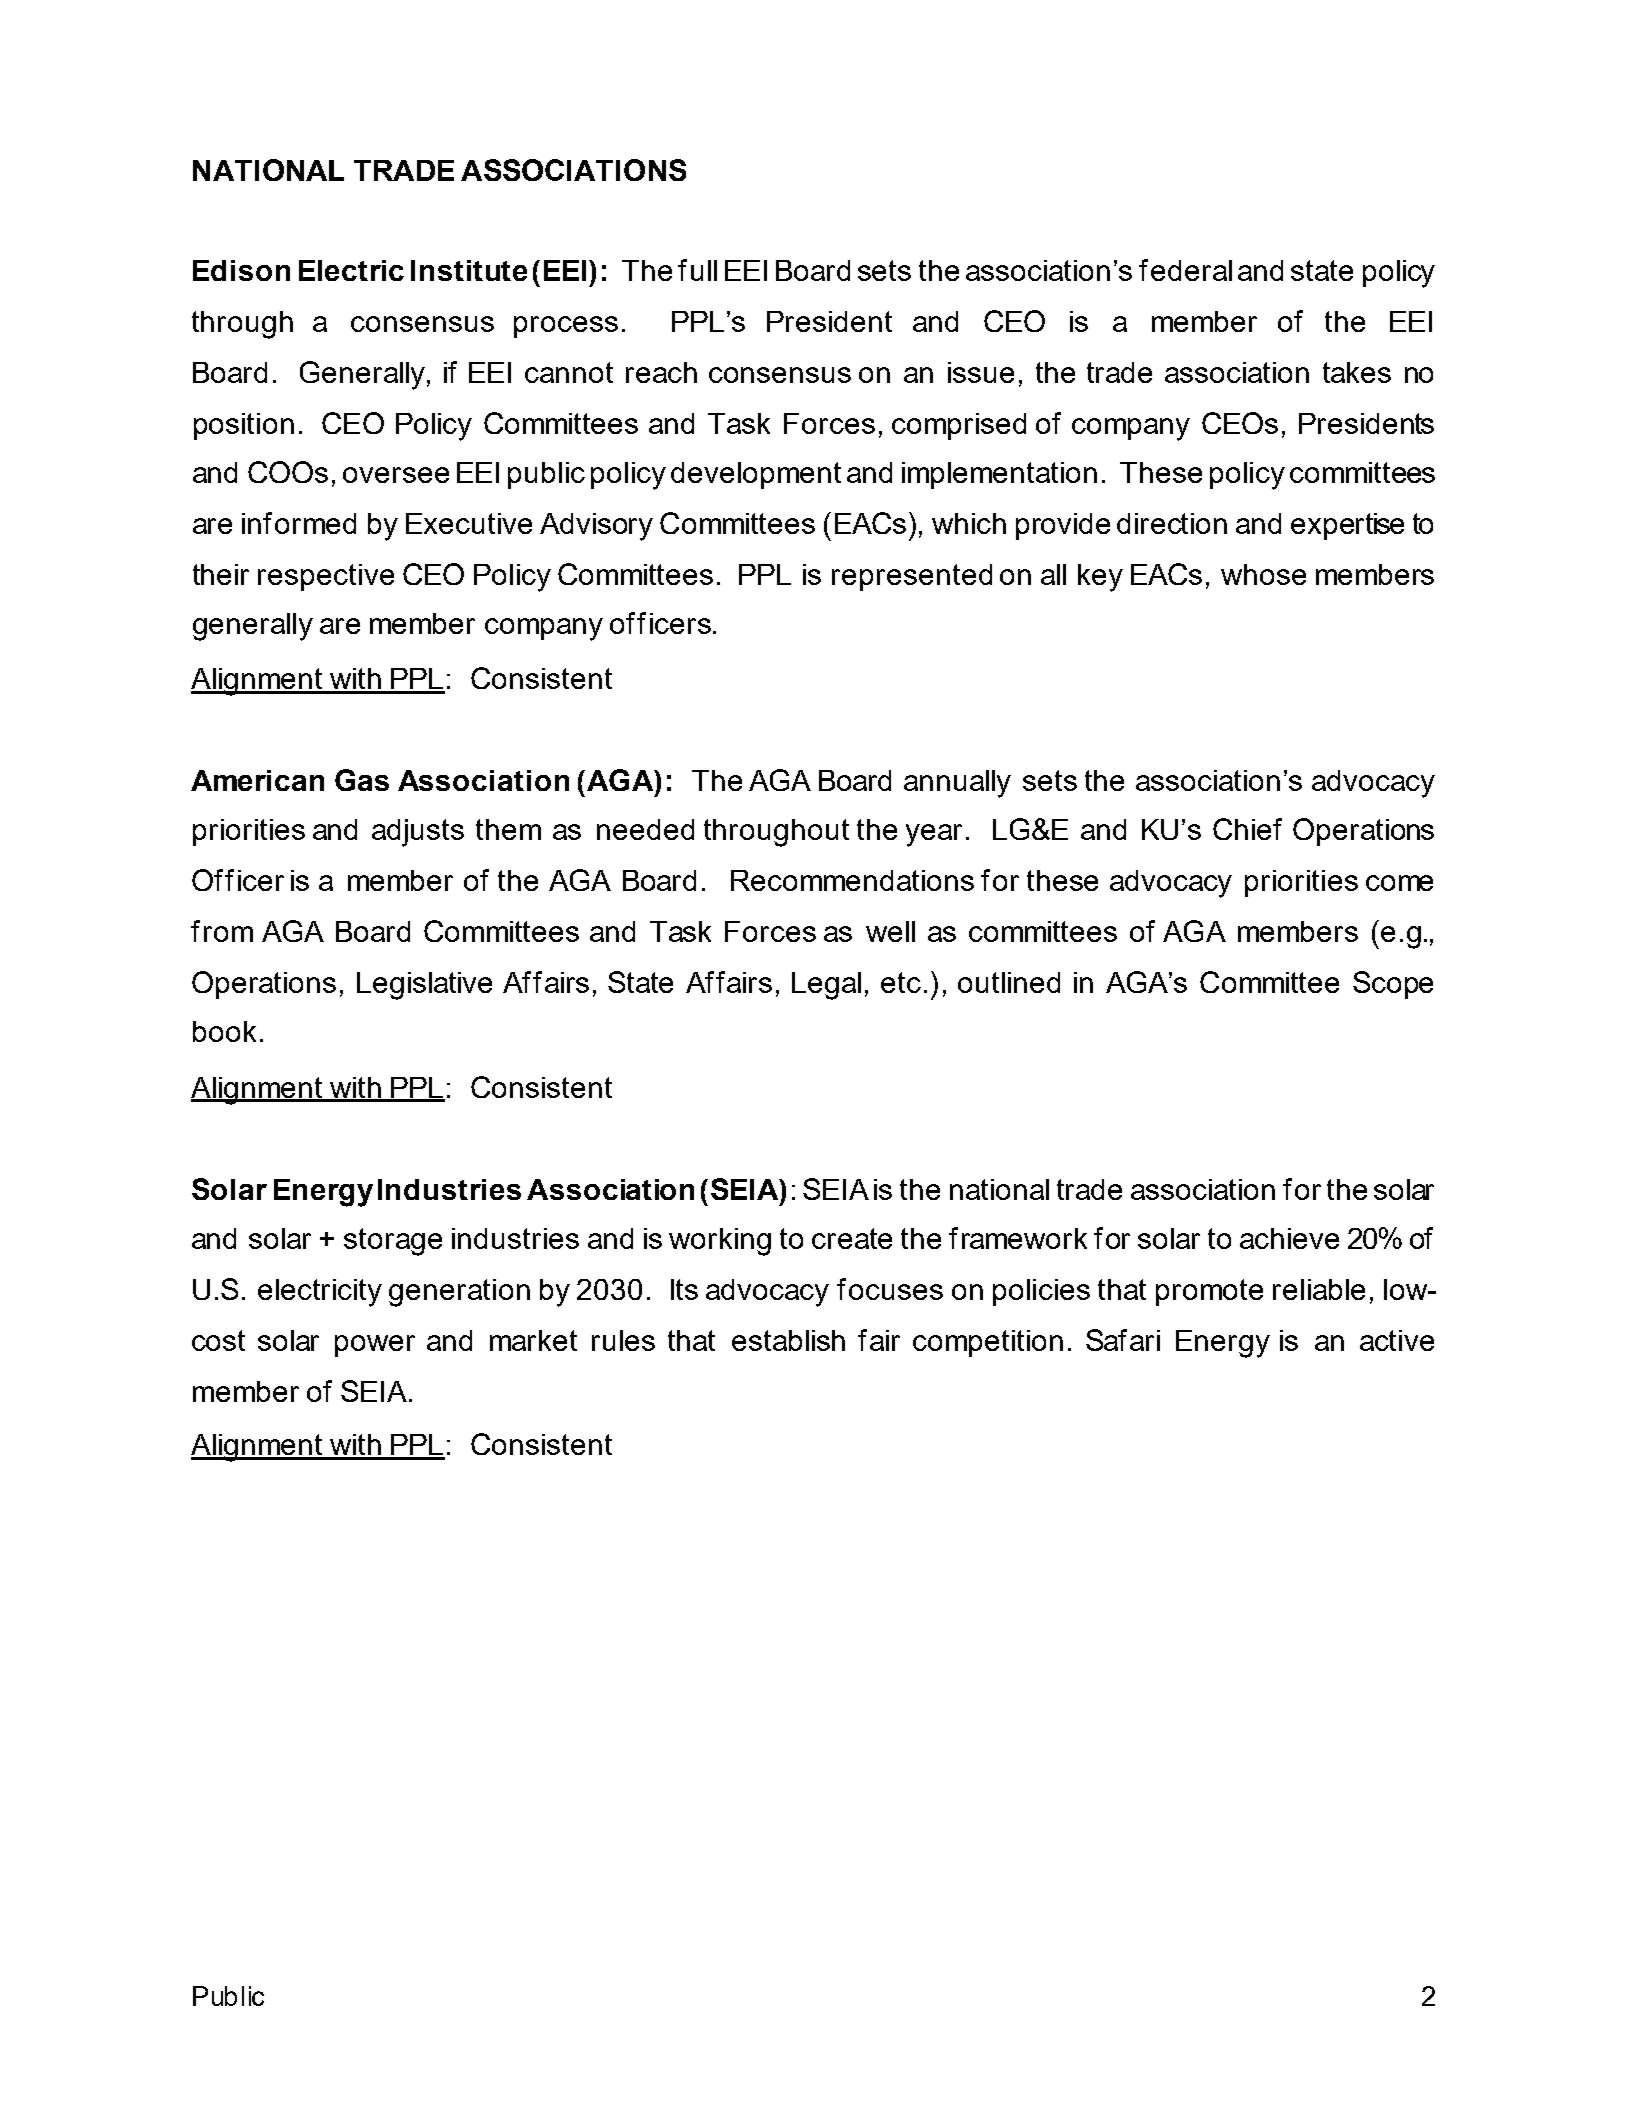 This document has height=2106, width=1627. Describe the element at coordinates (1393, 985) in the document. I see `Scope` at that location.
